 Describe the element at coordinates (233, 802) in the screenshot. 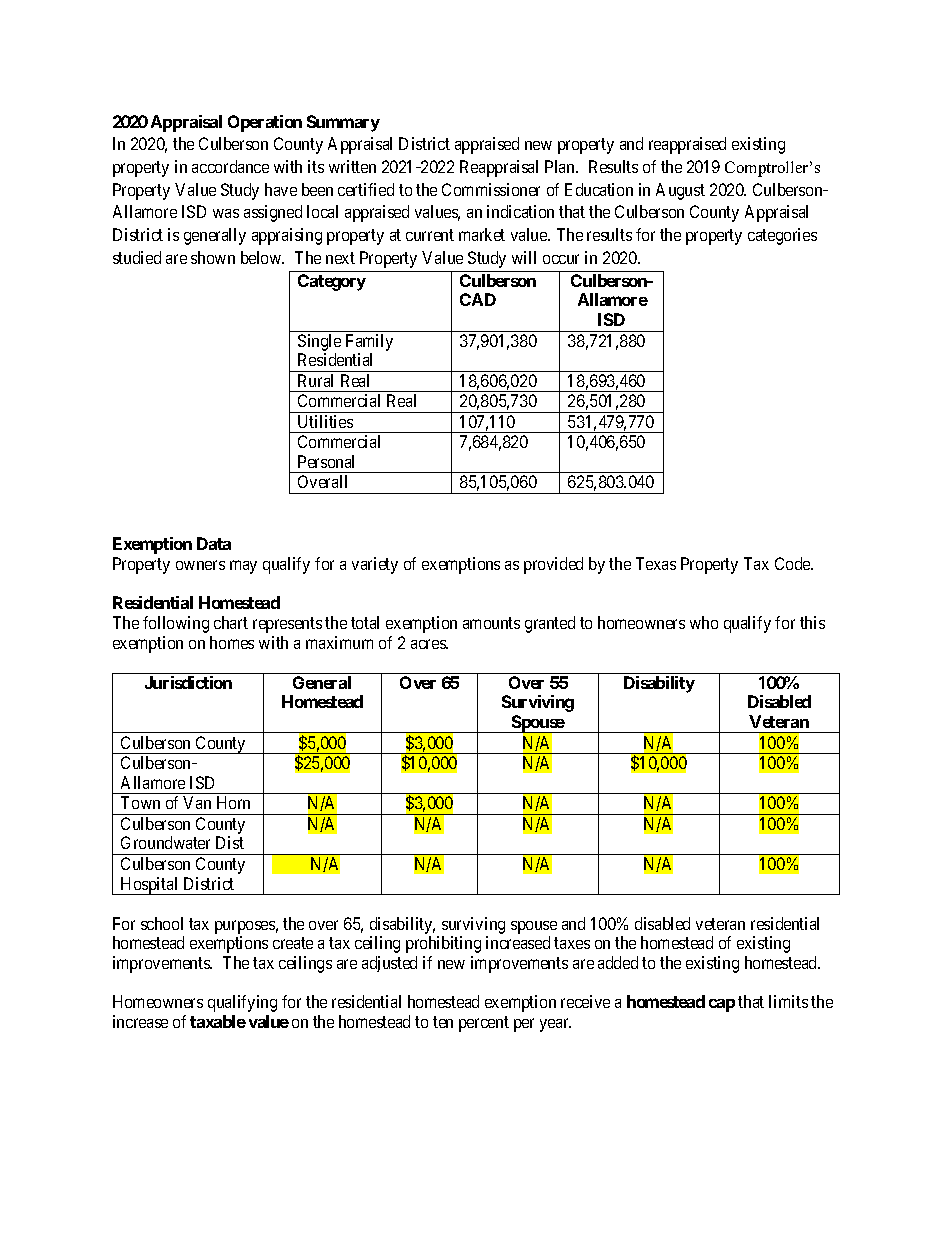

I see `Horn` at that location.
